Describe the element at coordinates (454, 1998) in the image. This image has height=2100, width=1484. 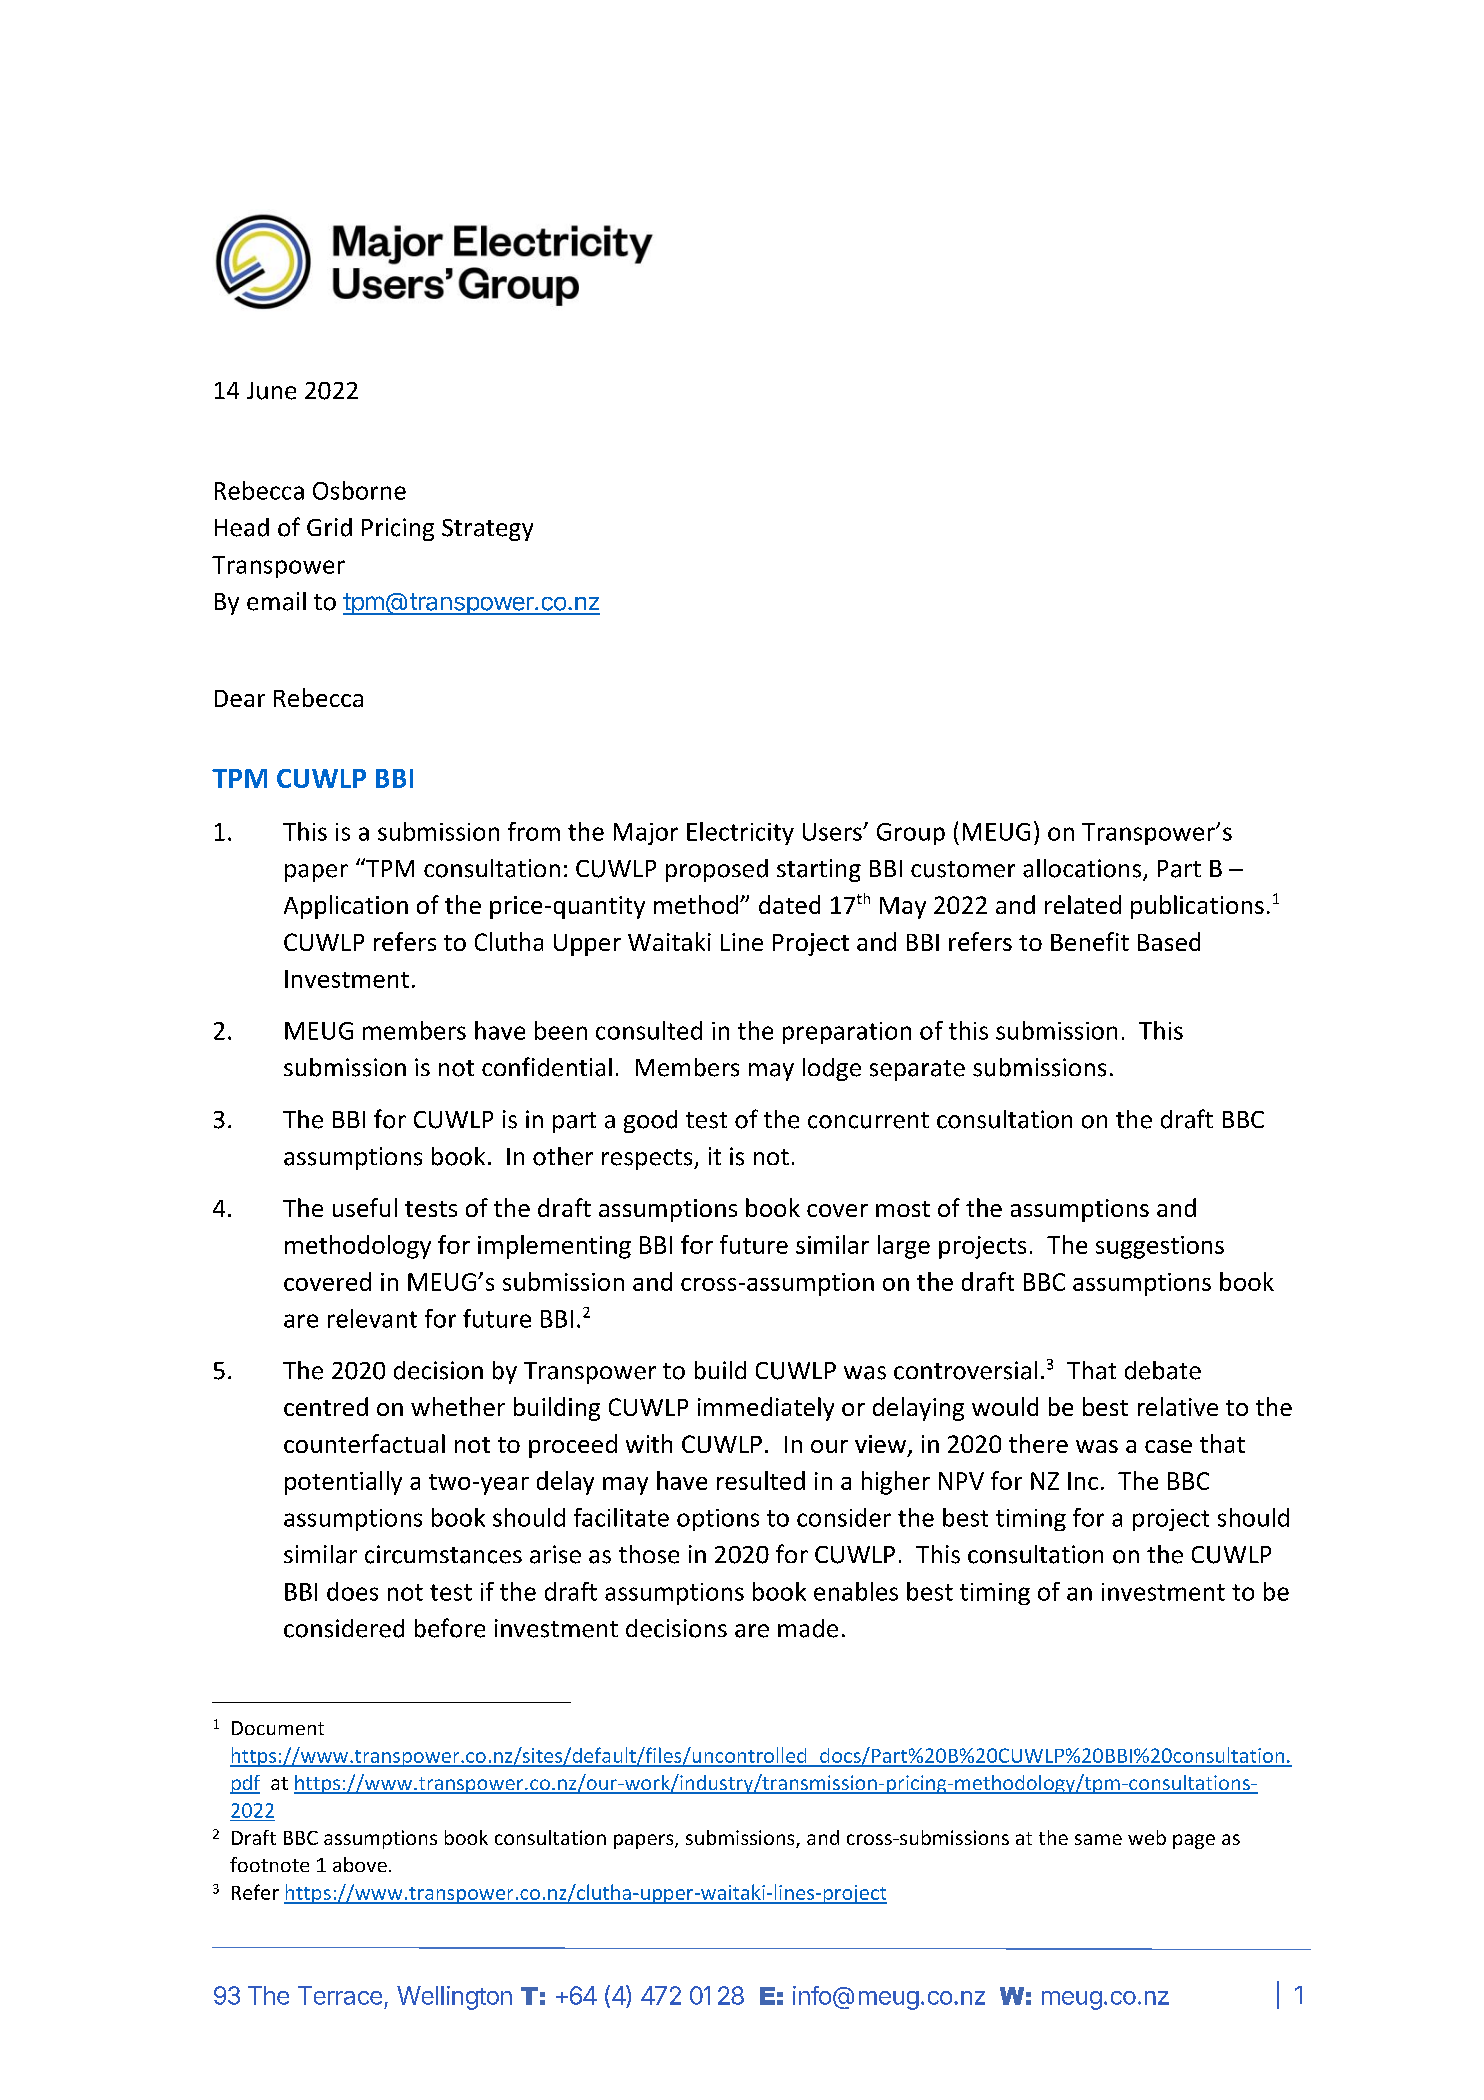
I see `Wellington` at that location.
